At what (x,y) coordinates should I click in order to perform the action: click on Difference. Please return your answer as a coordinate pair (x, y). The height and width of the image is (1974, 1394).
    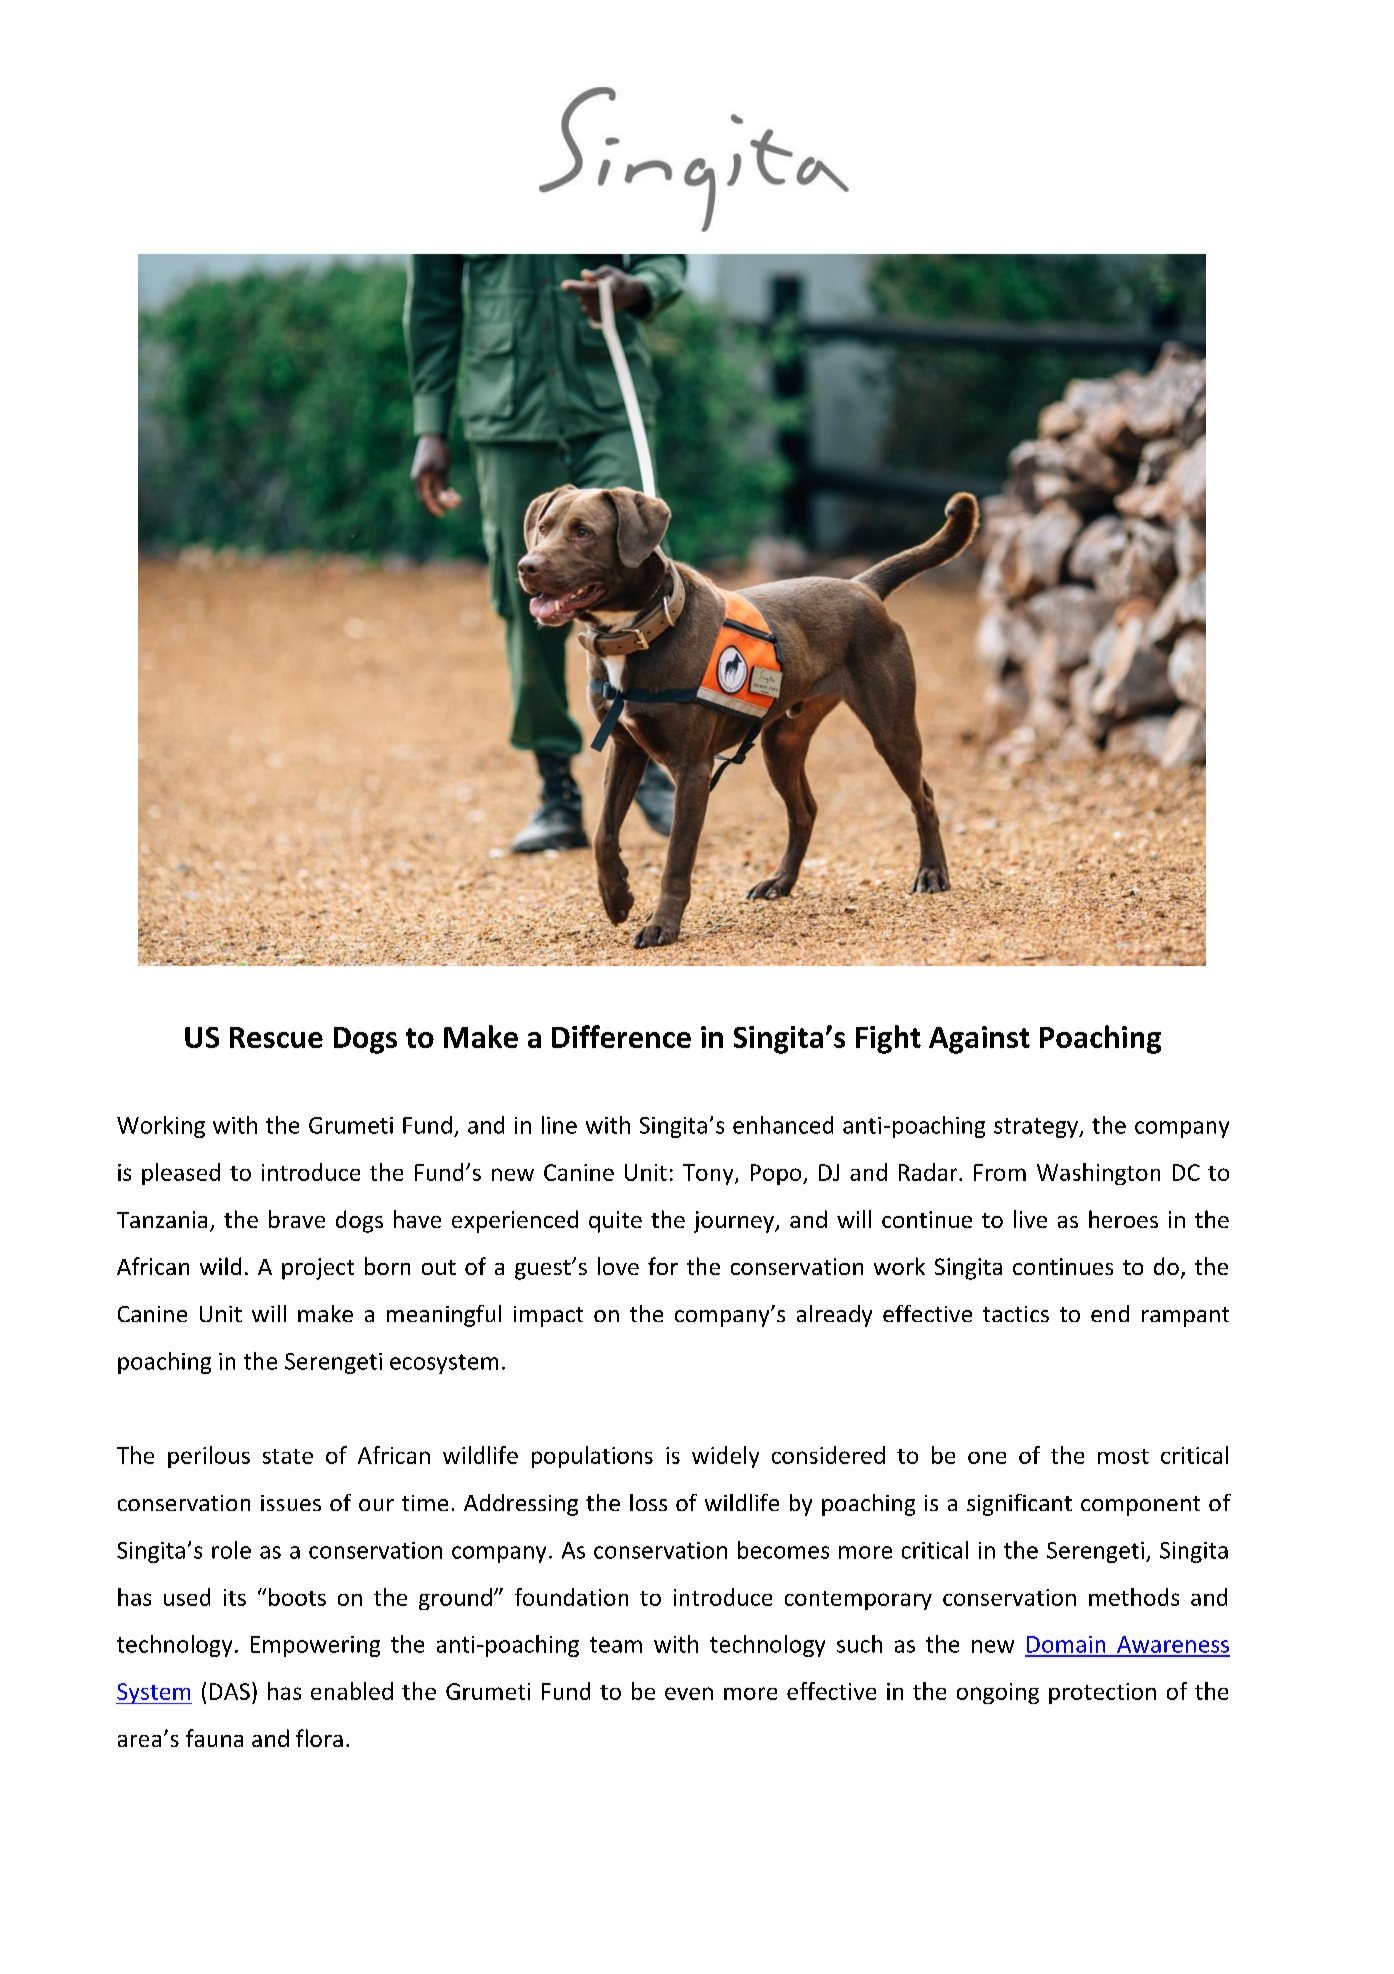
    Looking at the image, I should click on (621, 1036).
